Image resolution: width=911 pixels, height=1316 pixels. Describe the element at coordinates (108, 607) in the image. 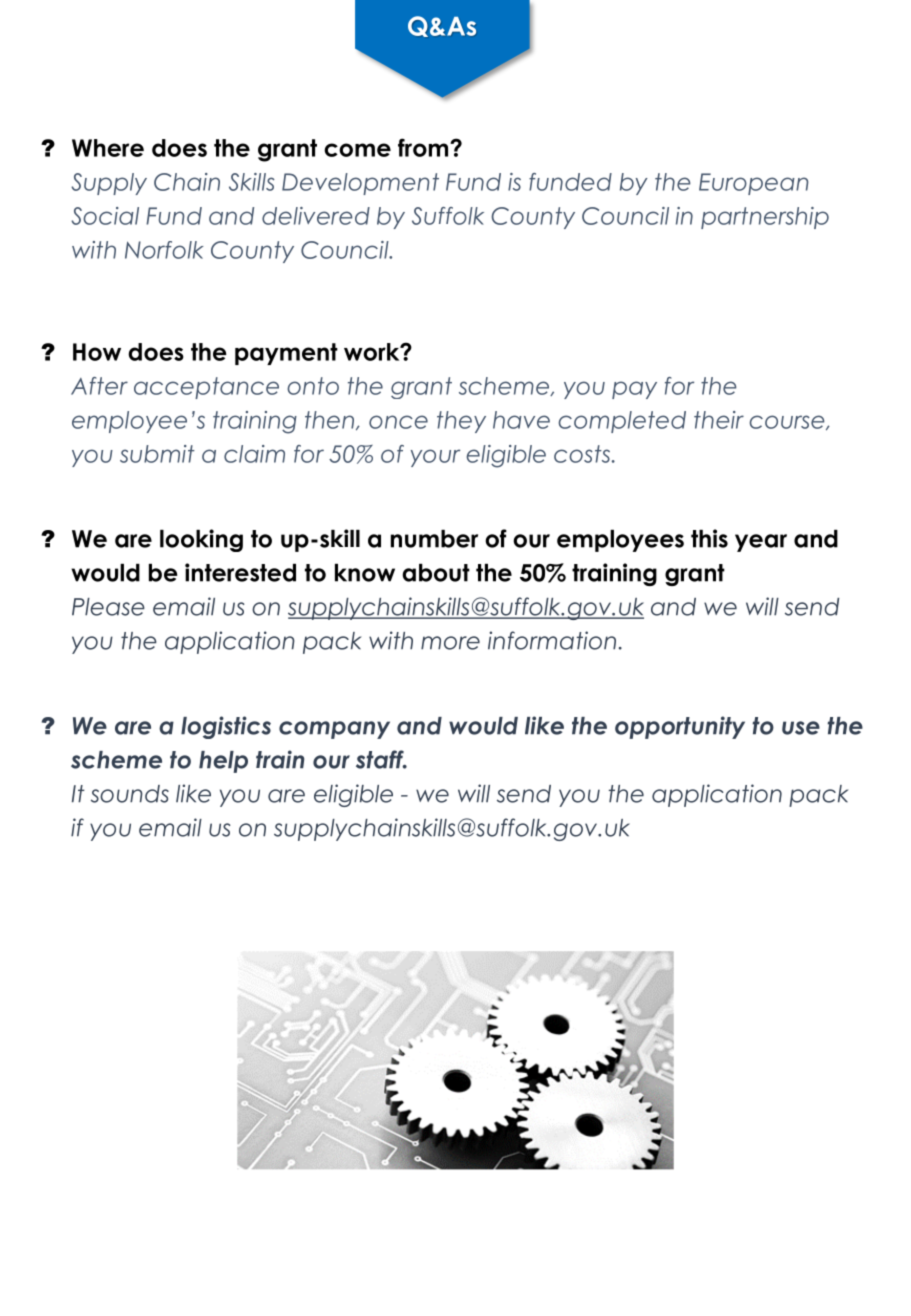

I see `Please` at that location.
